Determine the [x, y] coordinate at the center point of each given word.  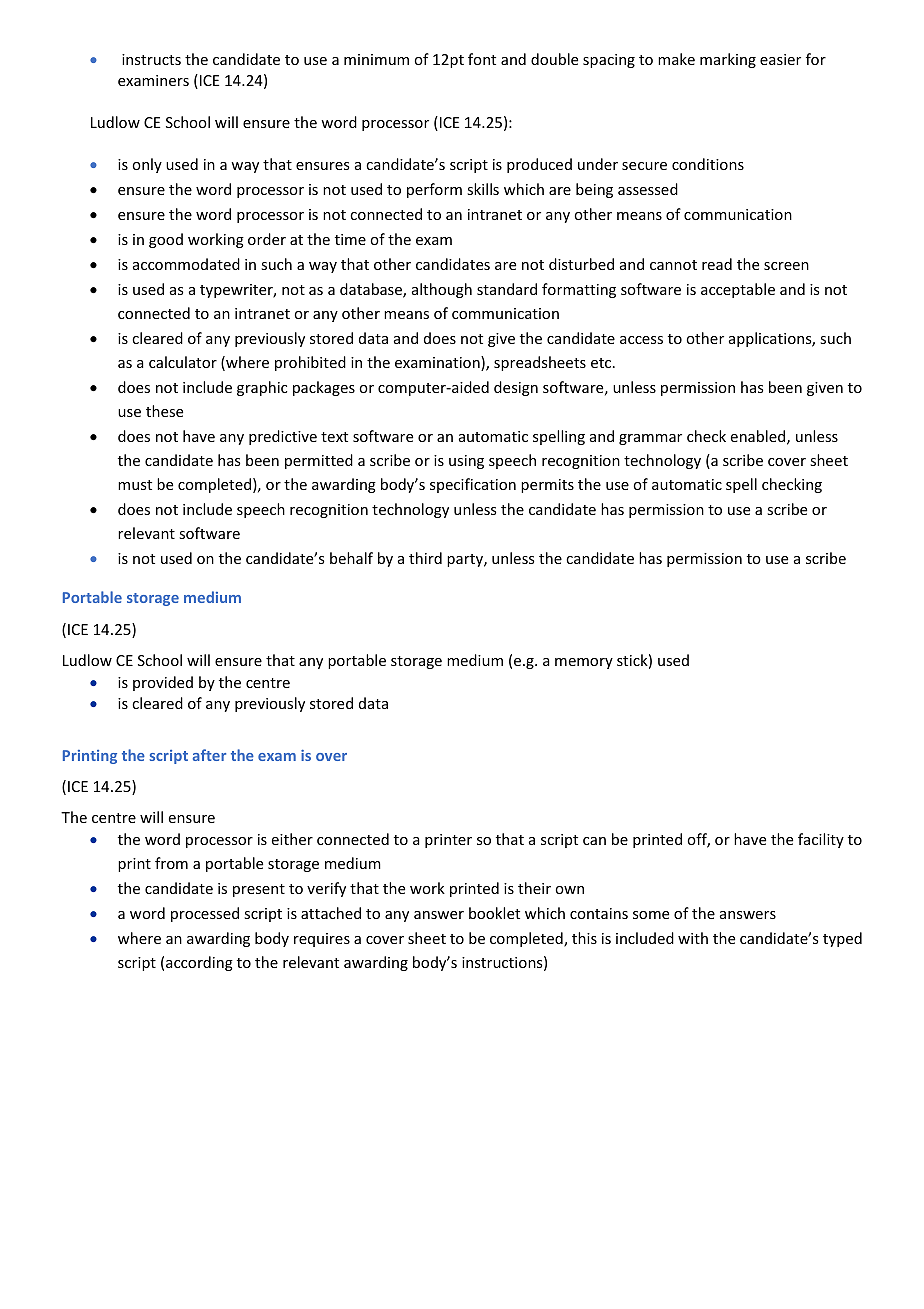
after [209, 755]
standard [507, 289]
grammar [650, 439]
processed [205, 914]
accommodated [186, 264]
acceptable [738, 290]
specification [473, 485]
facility [821, 840]
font [482, 59]
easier [780, 59]
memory [584, 663]
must [135, 485]
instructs [151, 59]
